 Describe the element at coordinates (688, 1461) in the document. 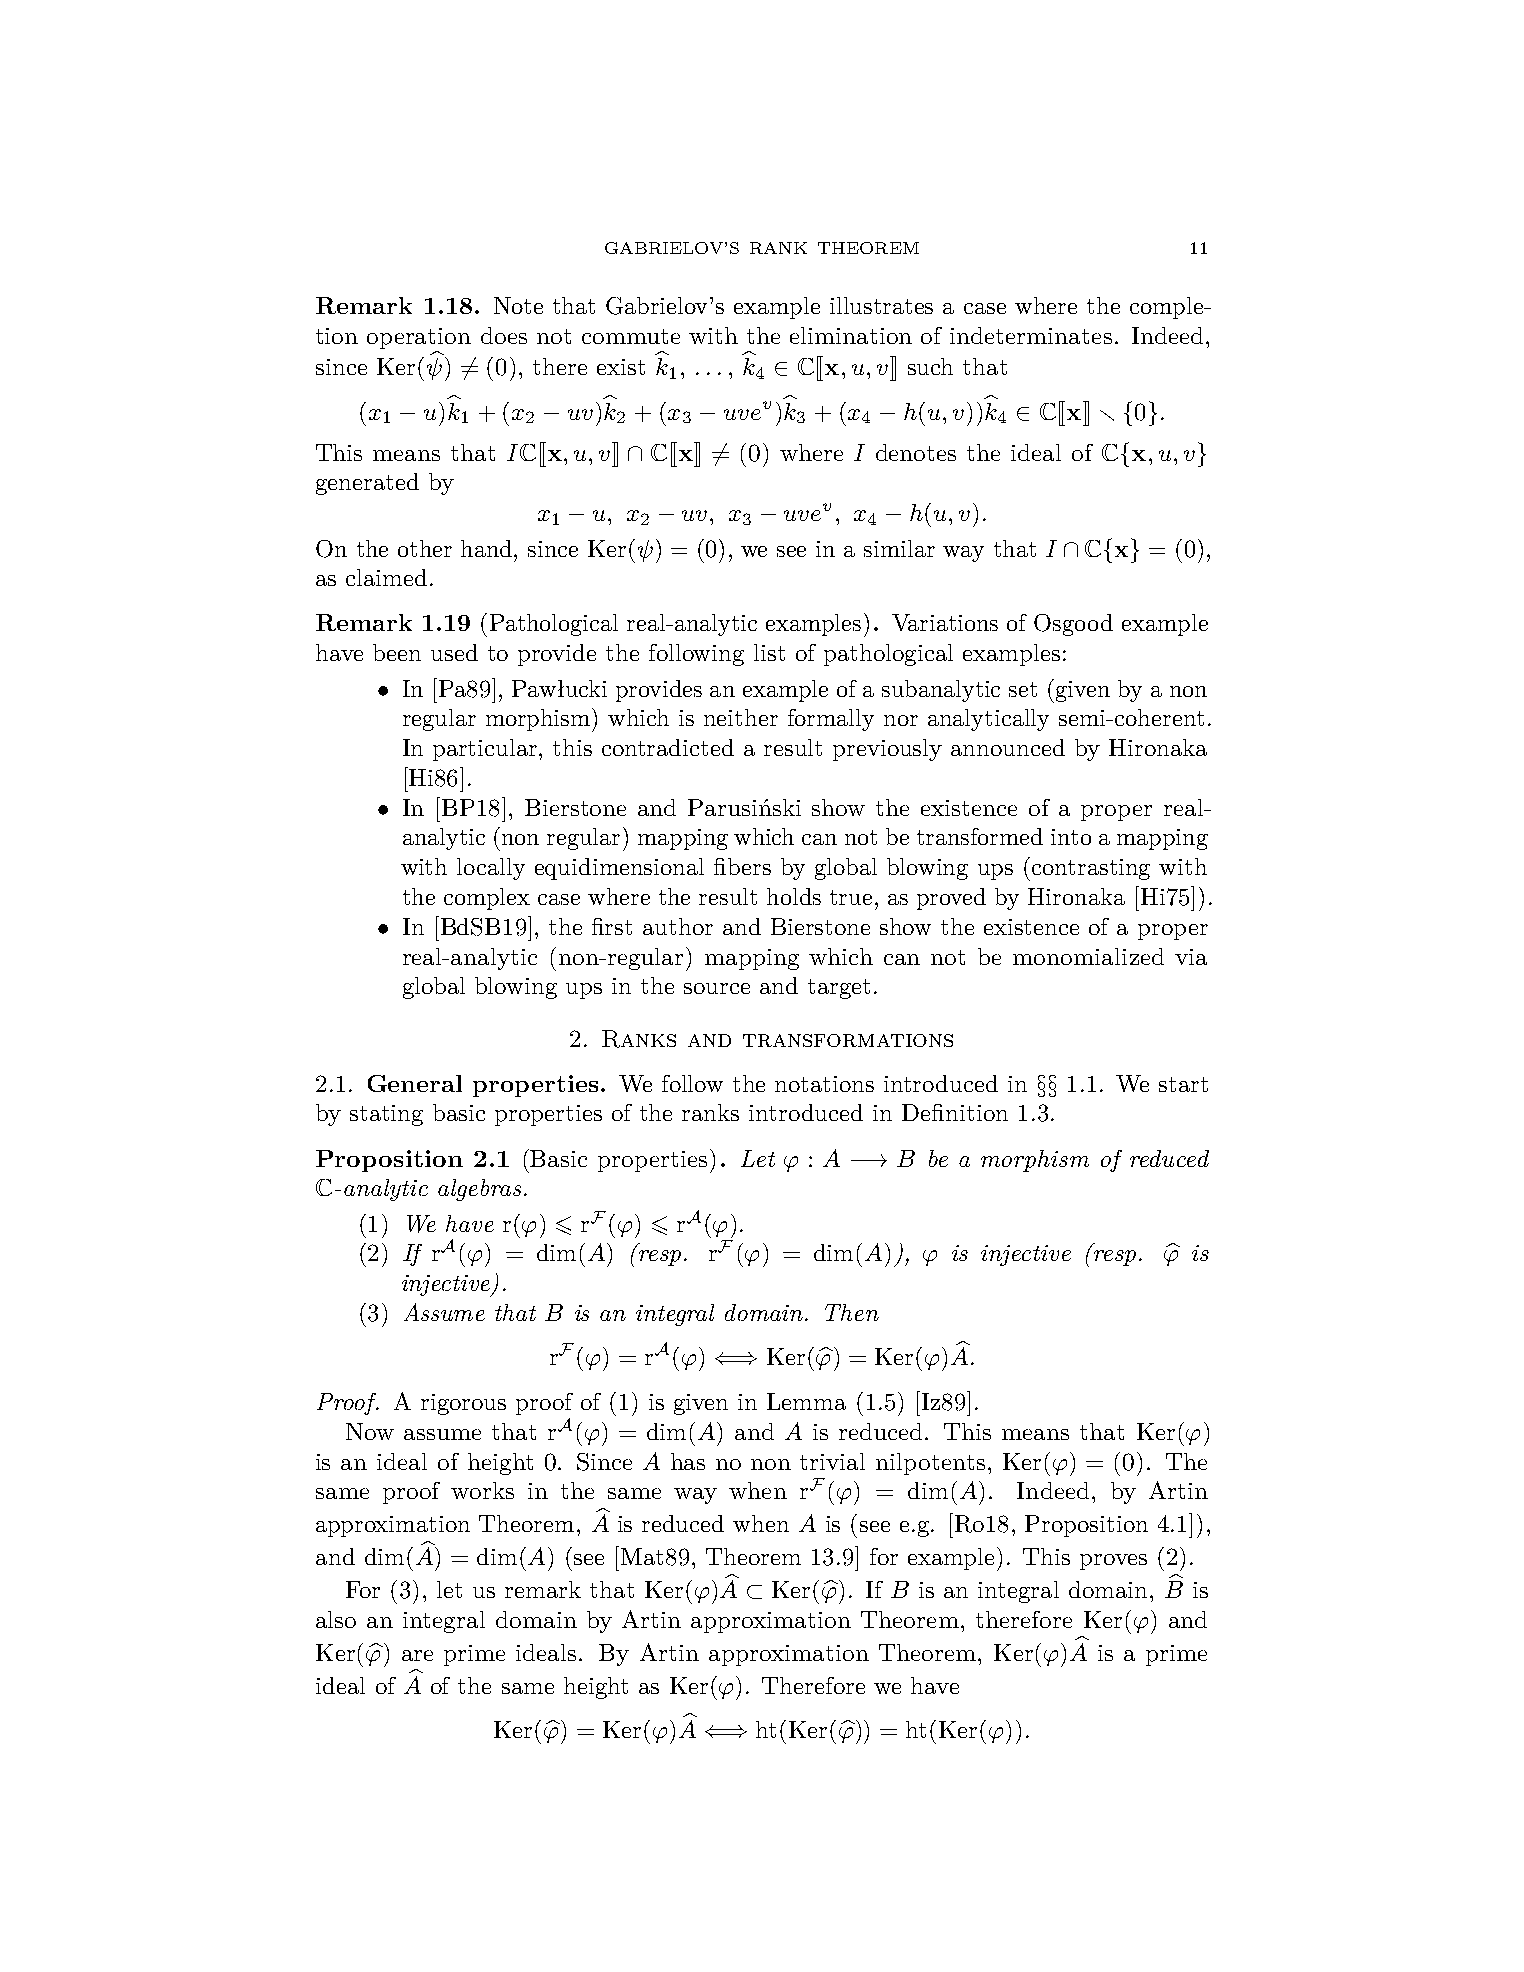

I see `has` at that location.
